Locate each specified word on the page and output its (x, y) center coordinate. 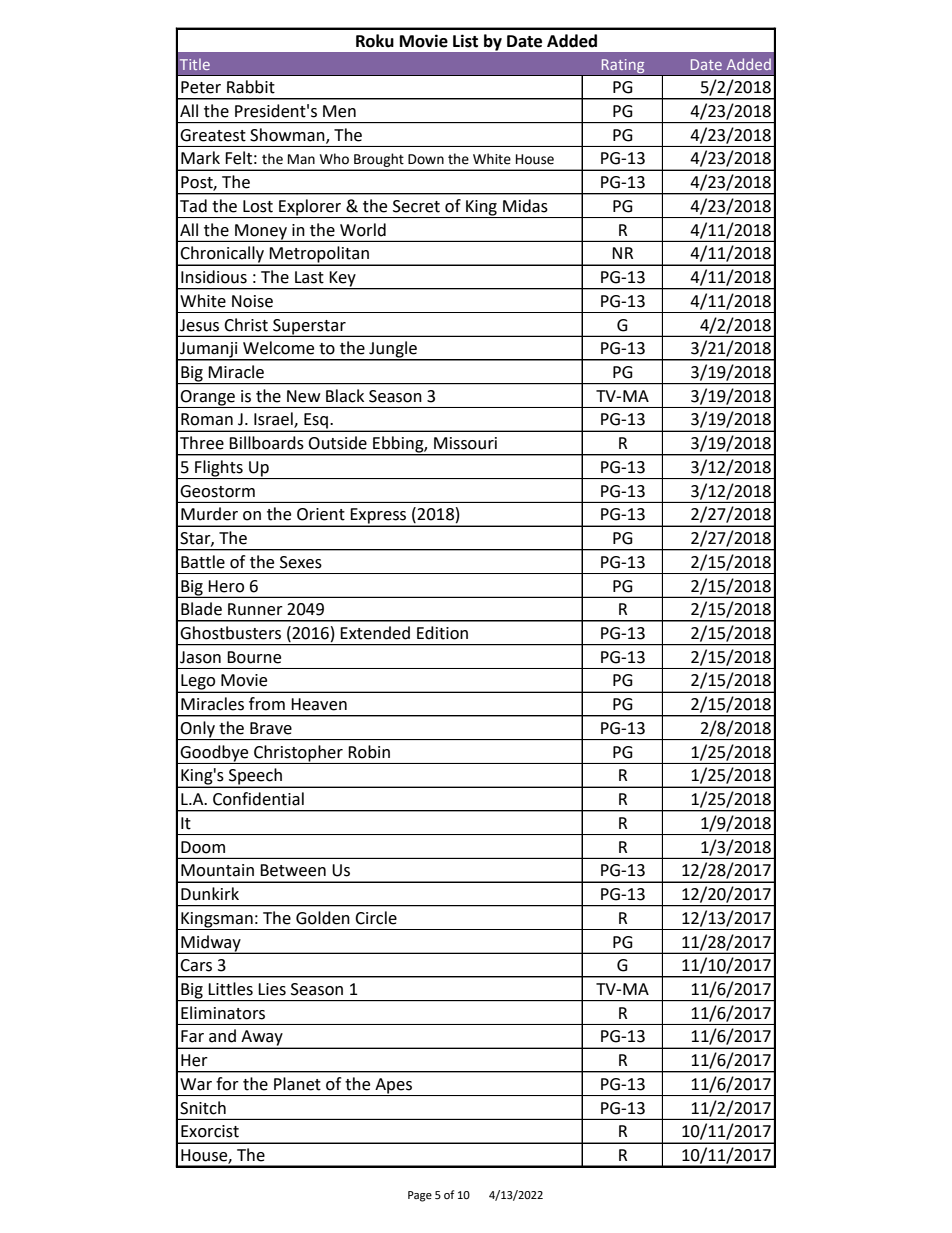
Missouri (465, 443)
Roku (375, 41)
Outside (337, 443)
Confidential (258, 799)
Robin (369, 752)
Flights (219, 469)
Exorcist (210, 1131)
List (465, 41)
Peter (201, 87)
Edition (442, 633)
